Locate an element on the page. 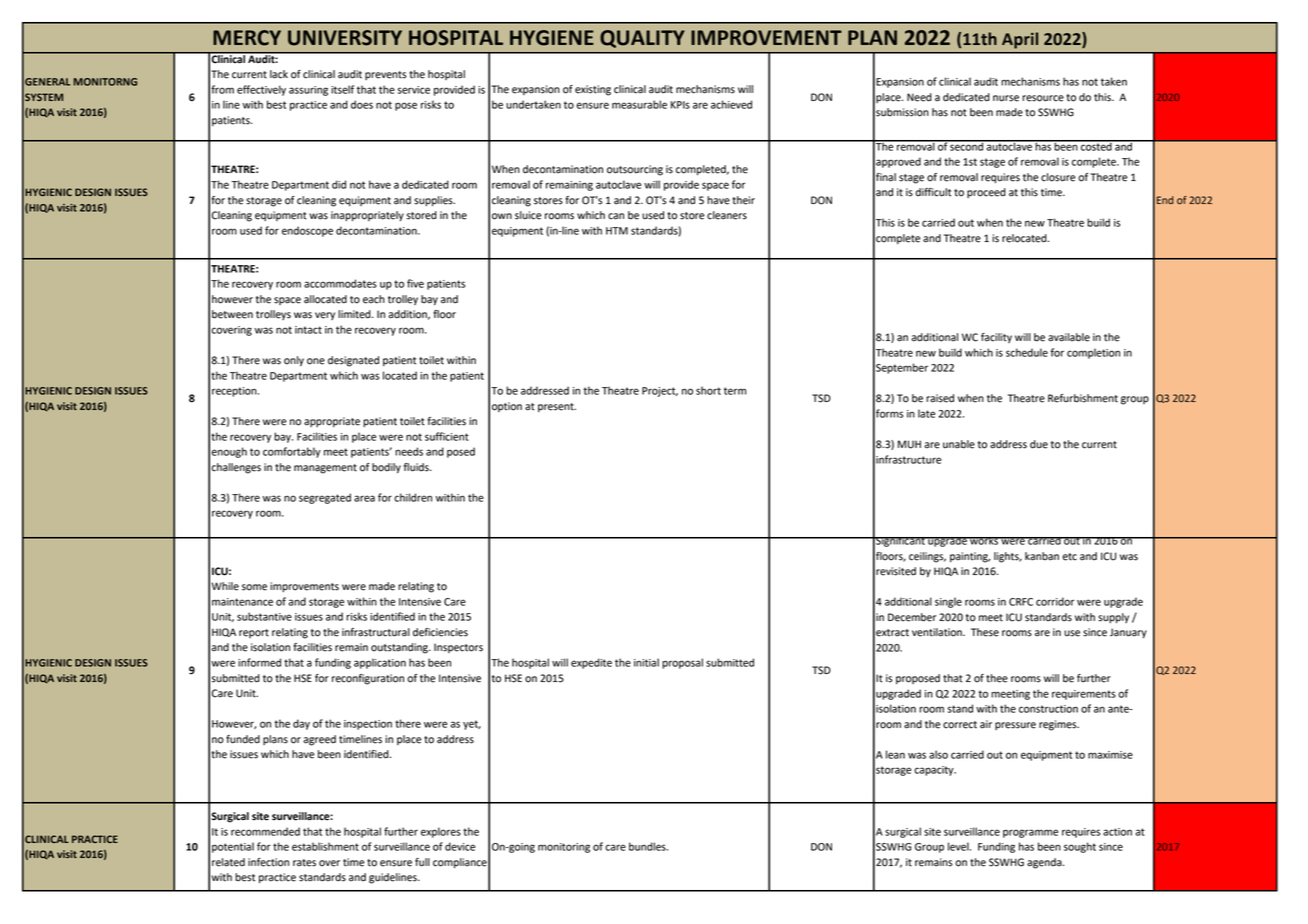  establishment is located at coordinates (325, 846).
